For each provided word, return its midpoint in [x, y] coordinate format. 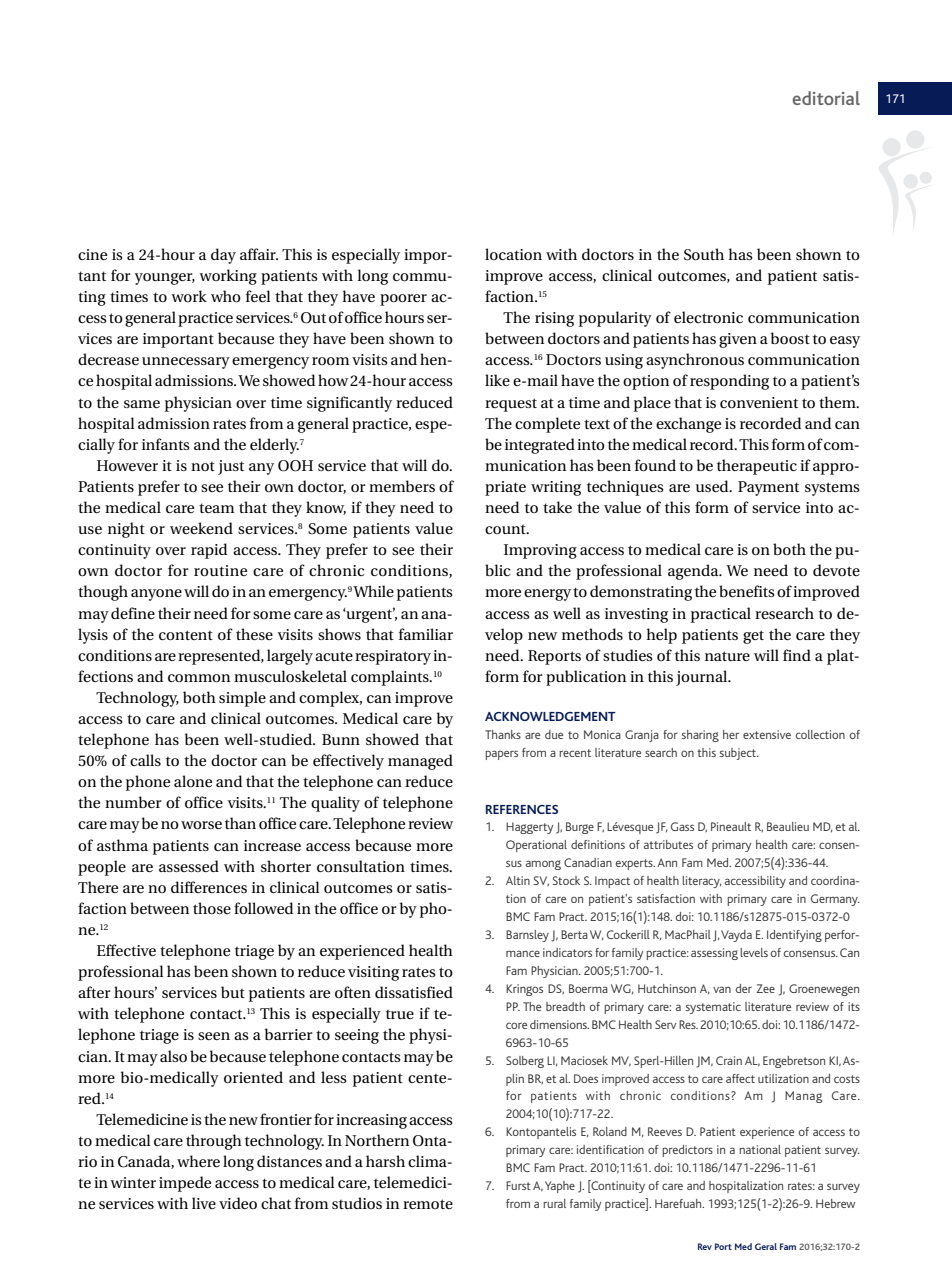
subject [739, 754]
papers [501, 755]
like [497, 380]
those [212, 908]
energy [547, 595]
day [223, 256]
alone [193, 781]
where [198, 1161]
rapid [209, 551]
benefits [747, 591]
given [738, 340]
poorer [403, 300]
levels [754, 952]
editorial [826, 98]
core [516, 1025]
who [226, 296]
